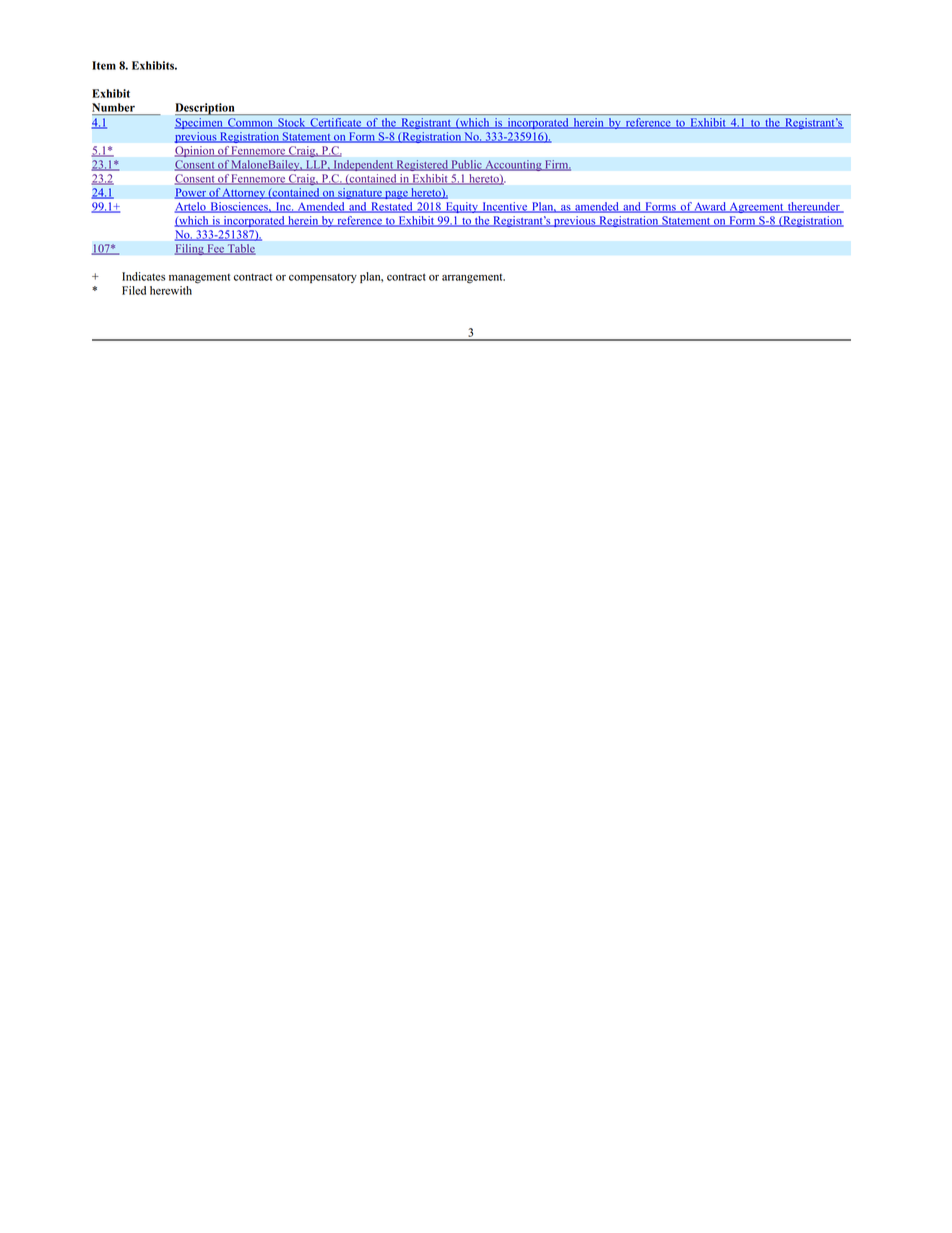 The image size is (952, 1233). Describe the element at coordinates (104, 65) in the image. I see `Item` at that location.
